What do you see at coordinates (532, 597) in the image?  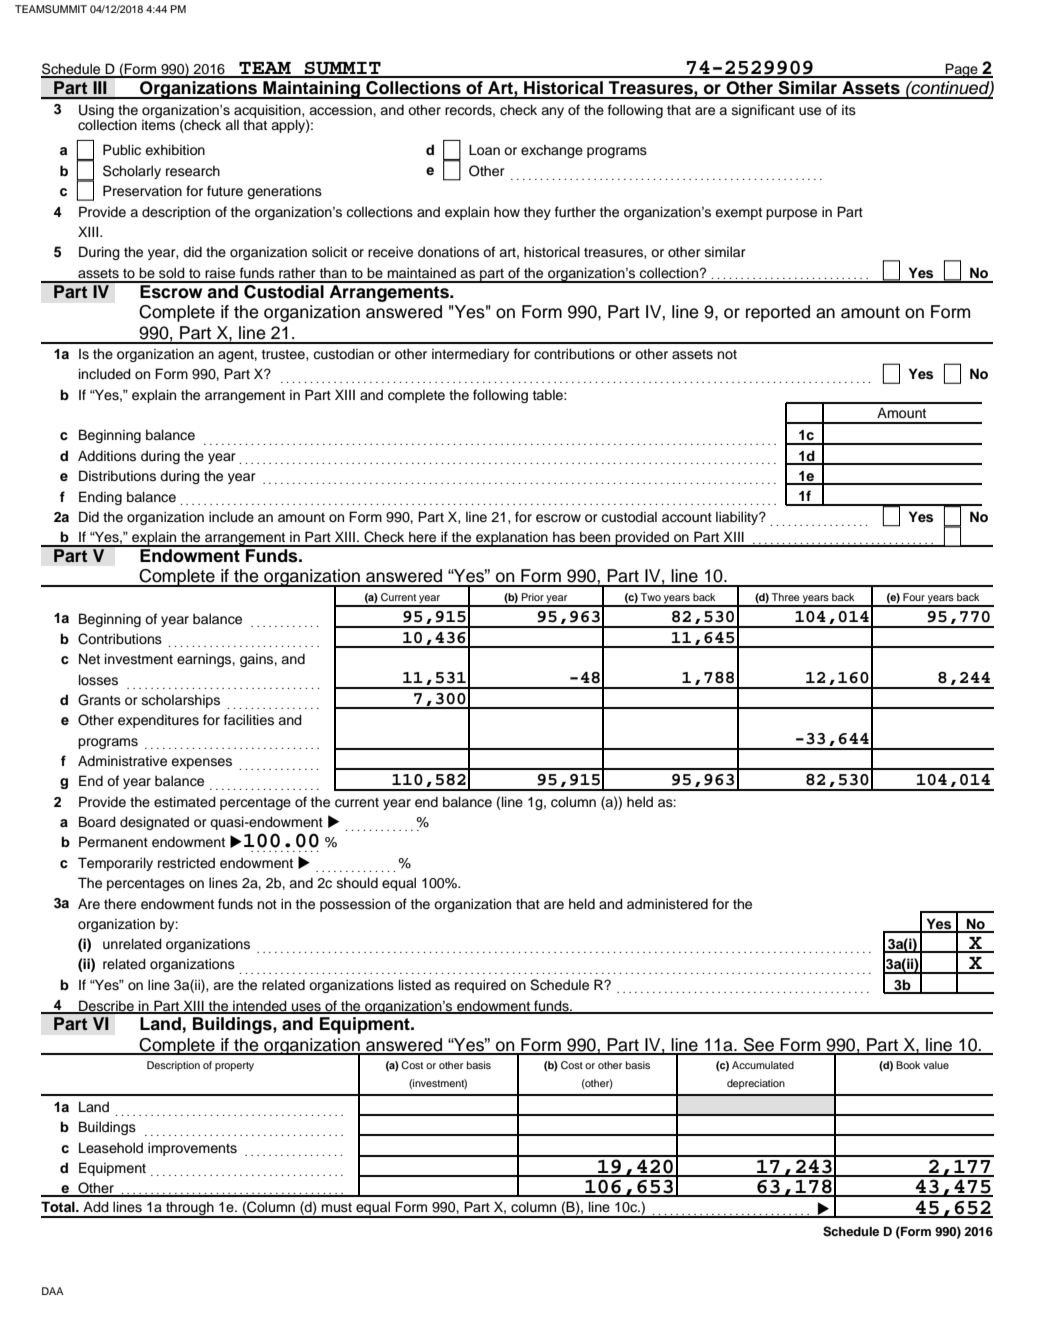 I see `Prior` at bounding box center [532, 597].
